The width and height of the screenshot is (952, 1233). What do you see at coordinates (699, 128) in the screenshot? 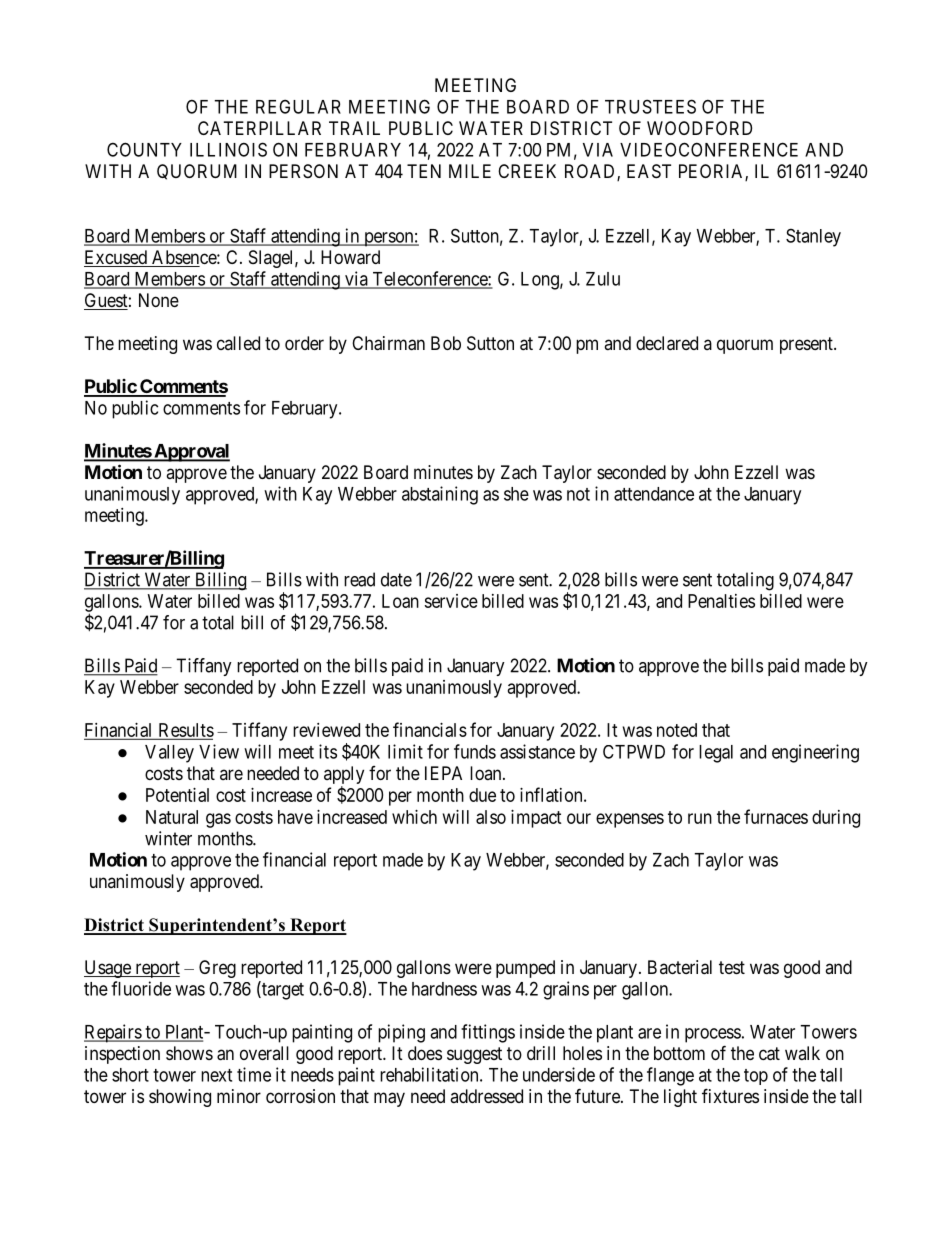
I see `WOODFORD` at bounding box center [699, 128].
